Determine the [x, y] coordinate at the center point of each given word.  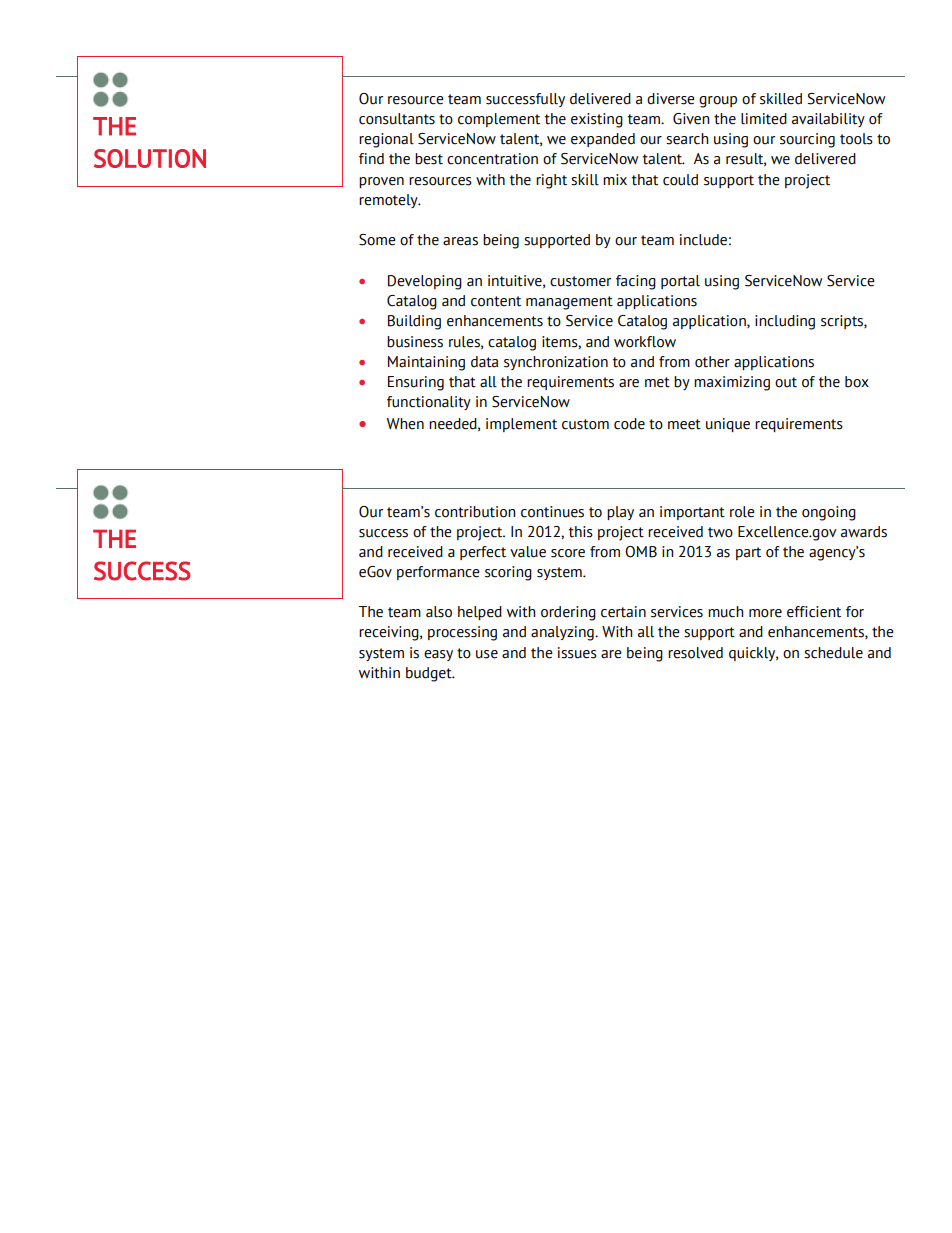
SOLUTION [150, 158]
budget [430, 674]
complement [499, 120]
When [405, 424]
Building [414, 322]
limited [764, 119]
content [496, 301]
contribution [475, 512]
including [785, 322]
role [742, 512]
